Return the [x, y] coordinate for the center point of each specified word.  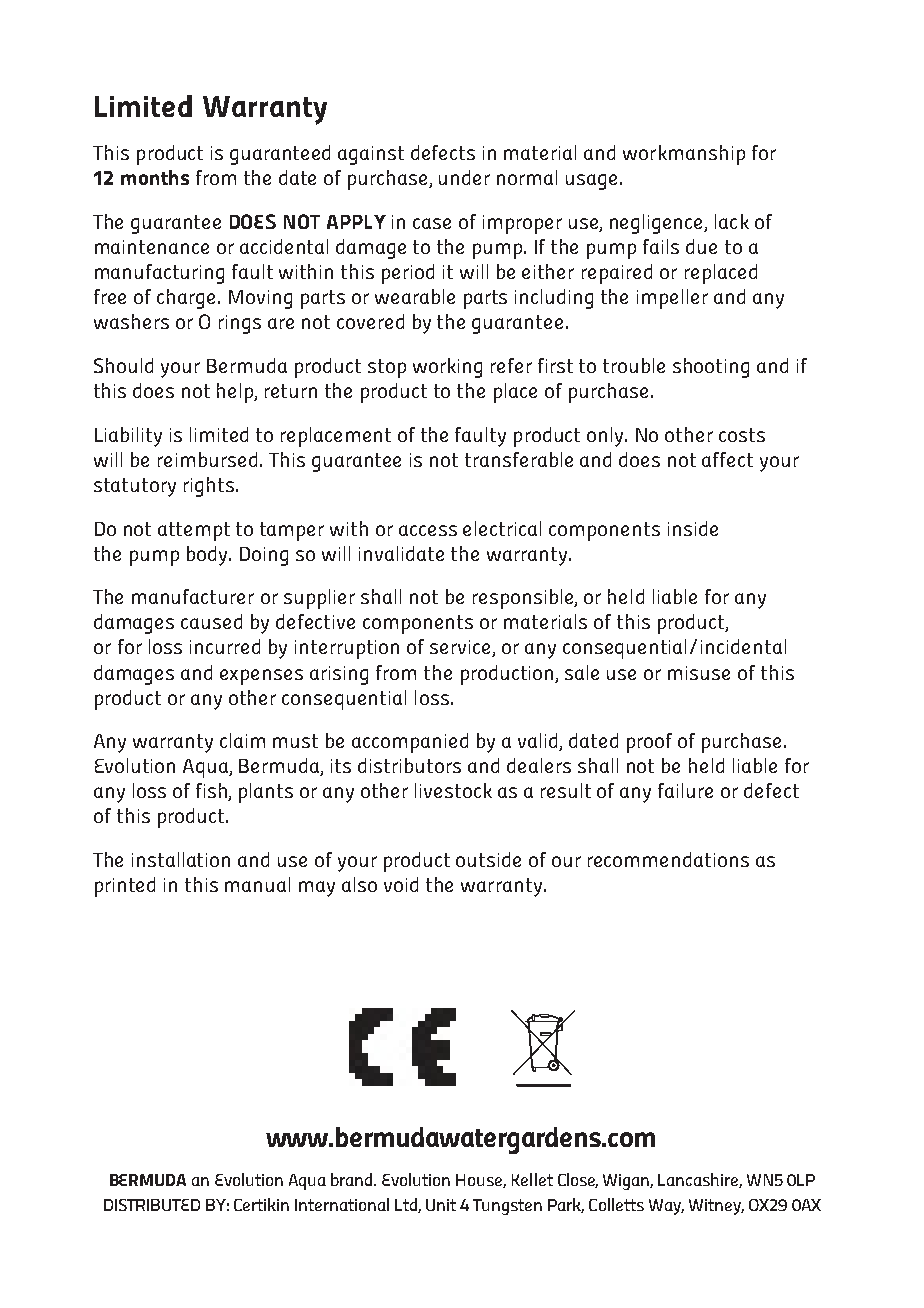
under [464, 177]
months [155, 177]
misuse [699, 673]
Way [666, 1207]
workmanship [684, 155]
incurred [225, 646]
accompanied [410, 743]
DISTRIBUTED [152, 1205]
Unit [441, 1205]
